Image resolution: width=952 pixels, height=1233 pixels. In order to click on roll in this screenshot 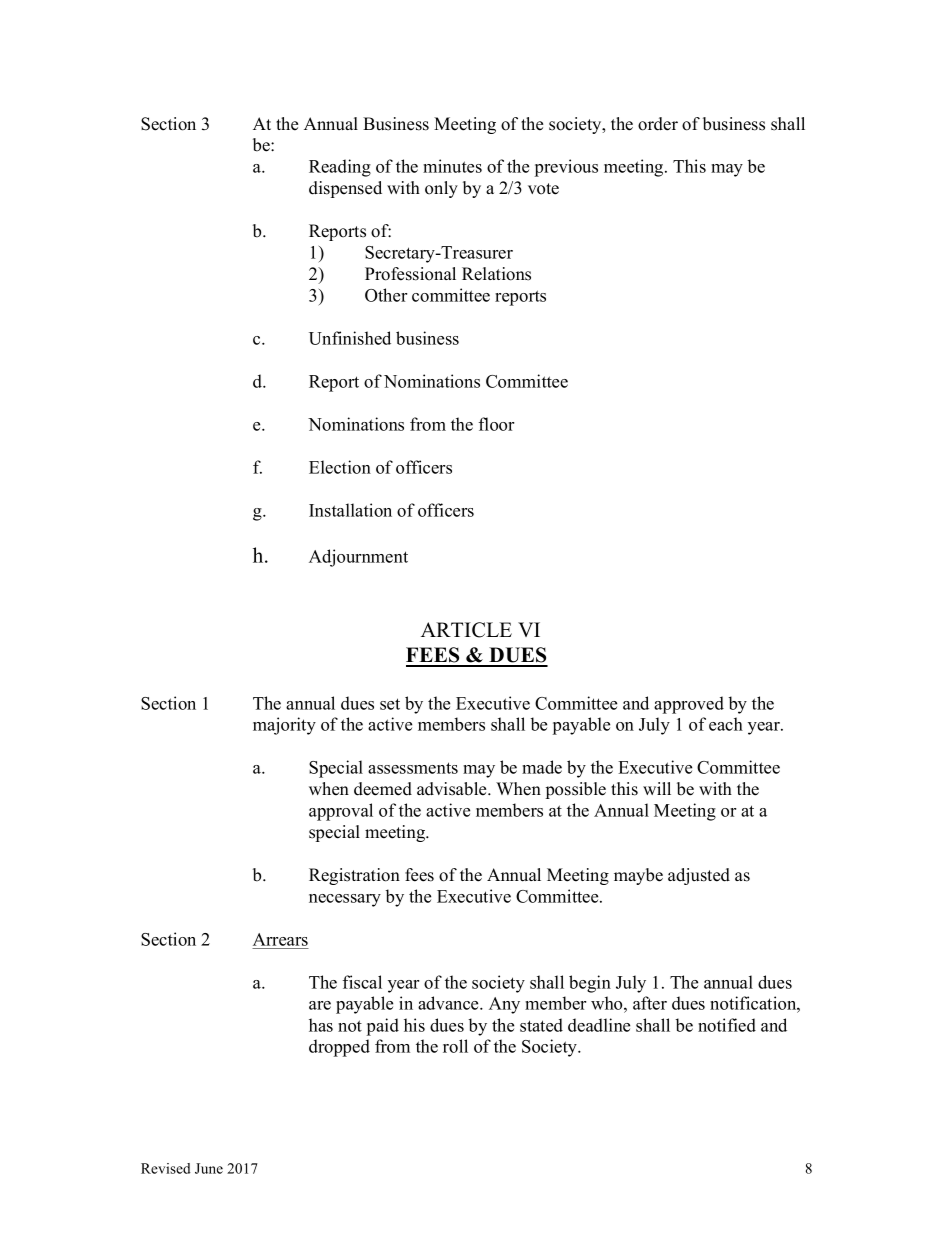, I will do `click(455, 1046)`.
